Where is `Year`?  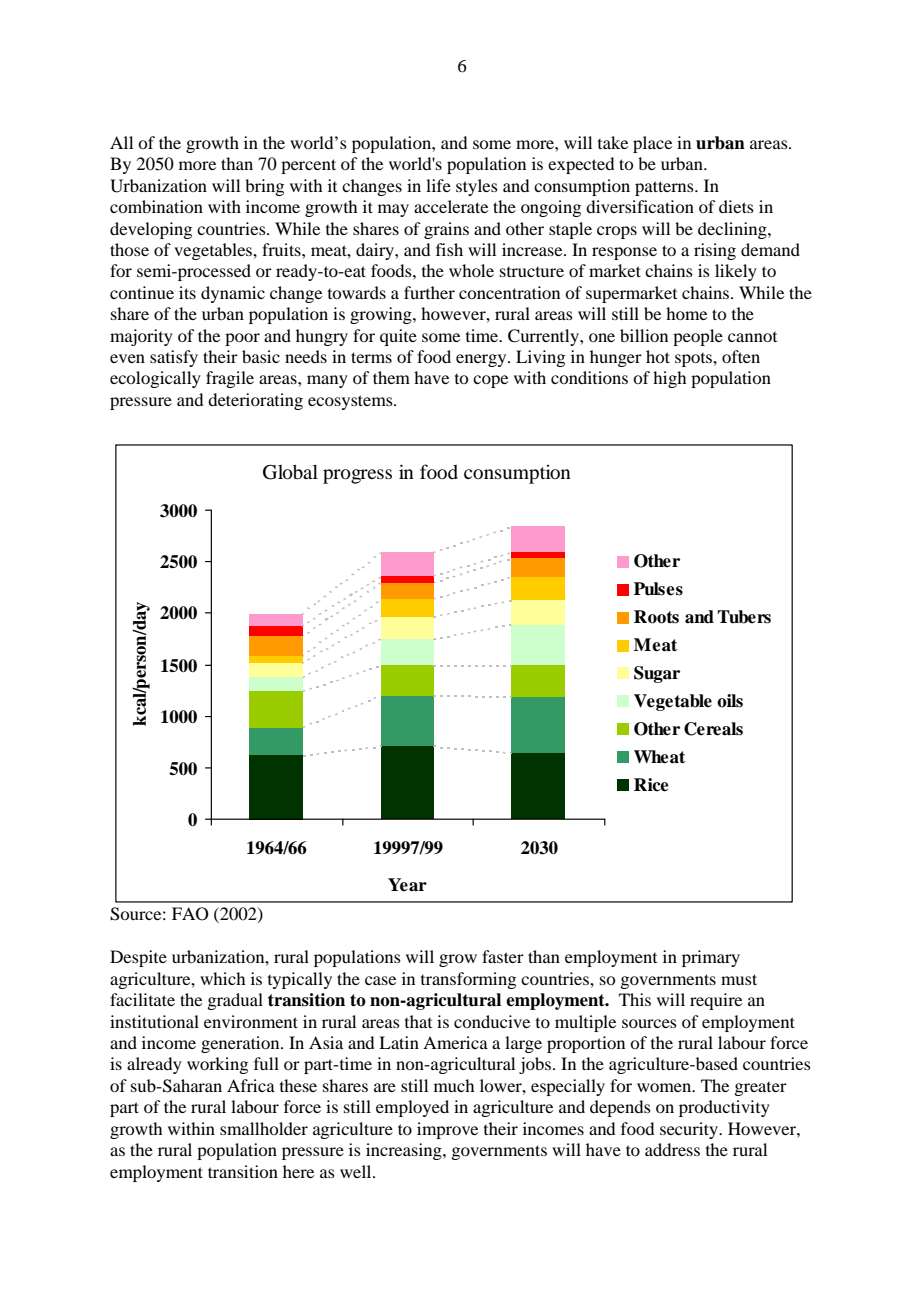
Year is located at coordinates (407, 885).
